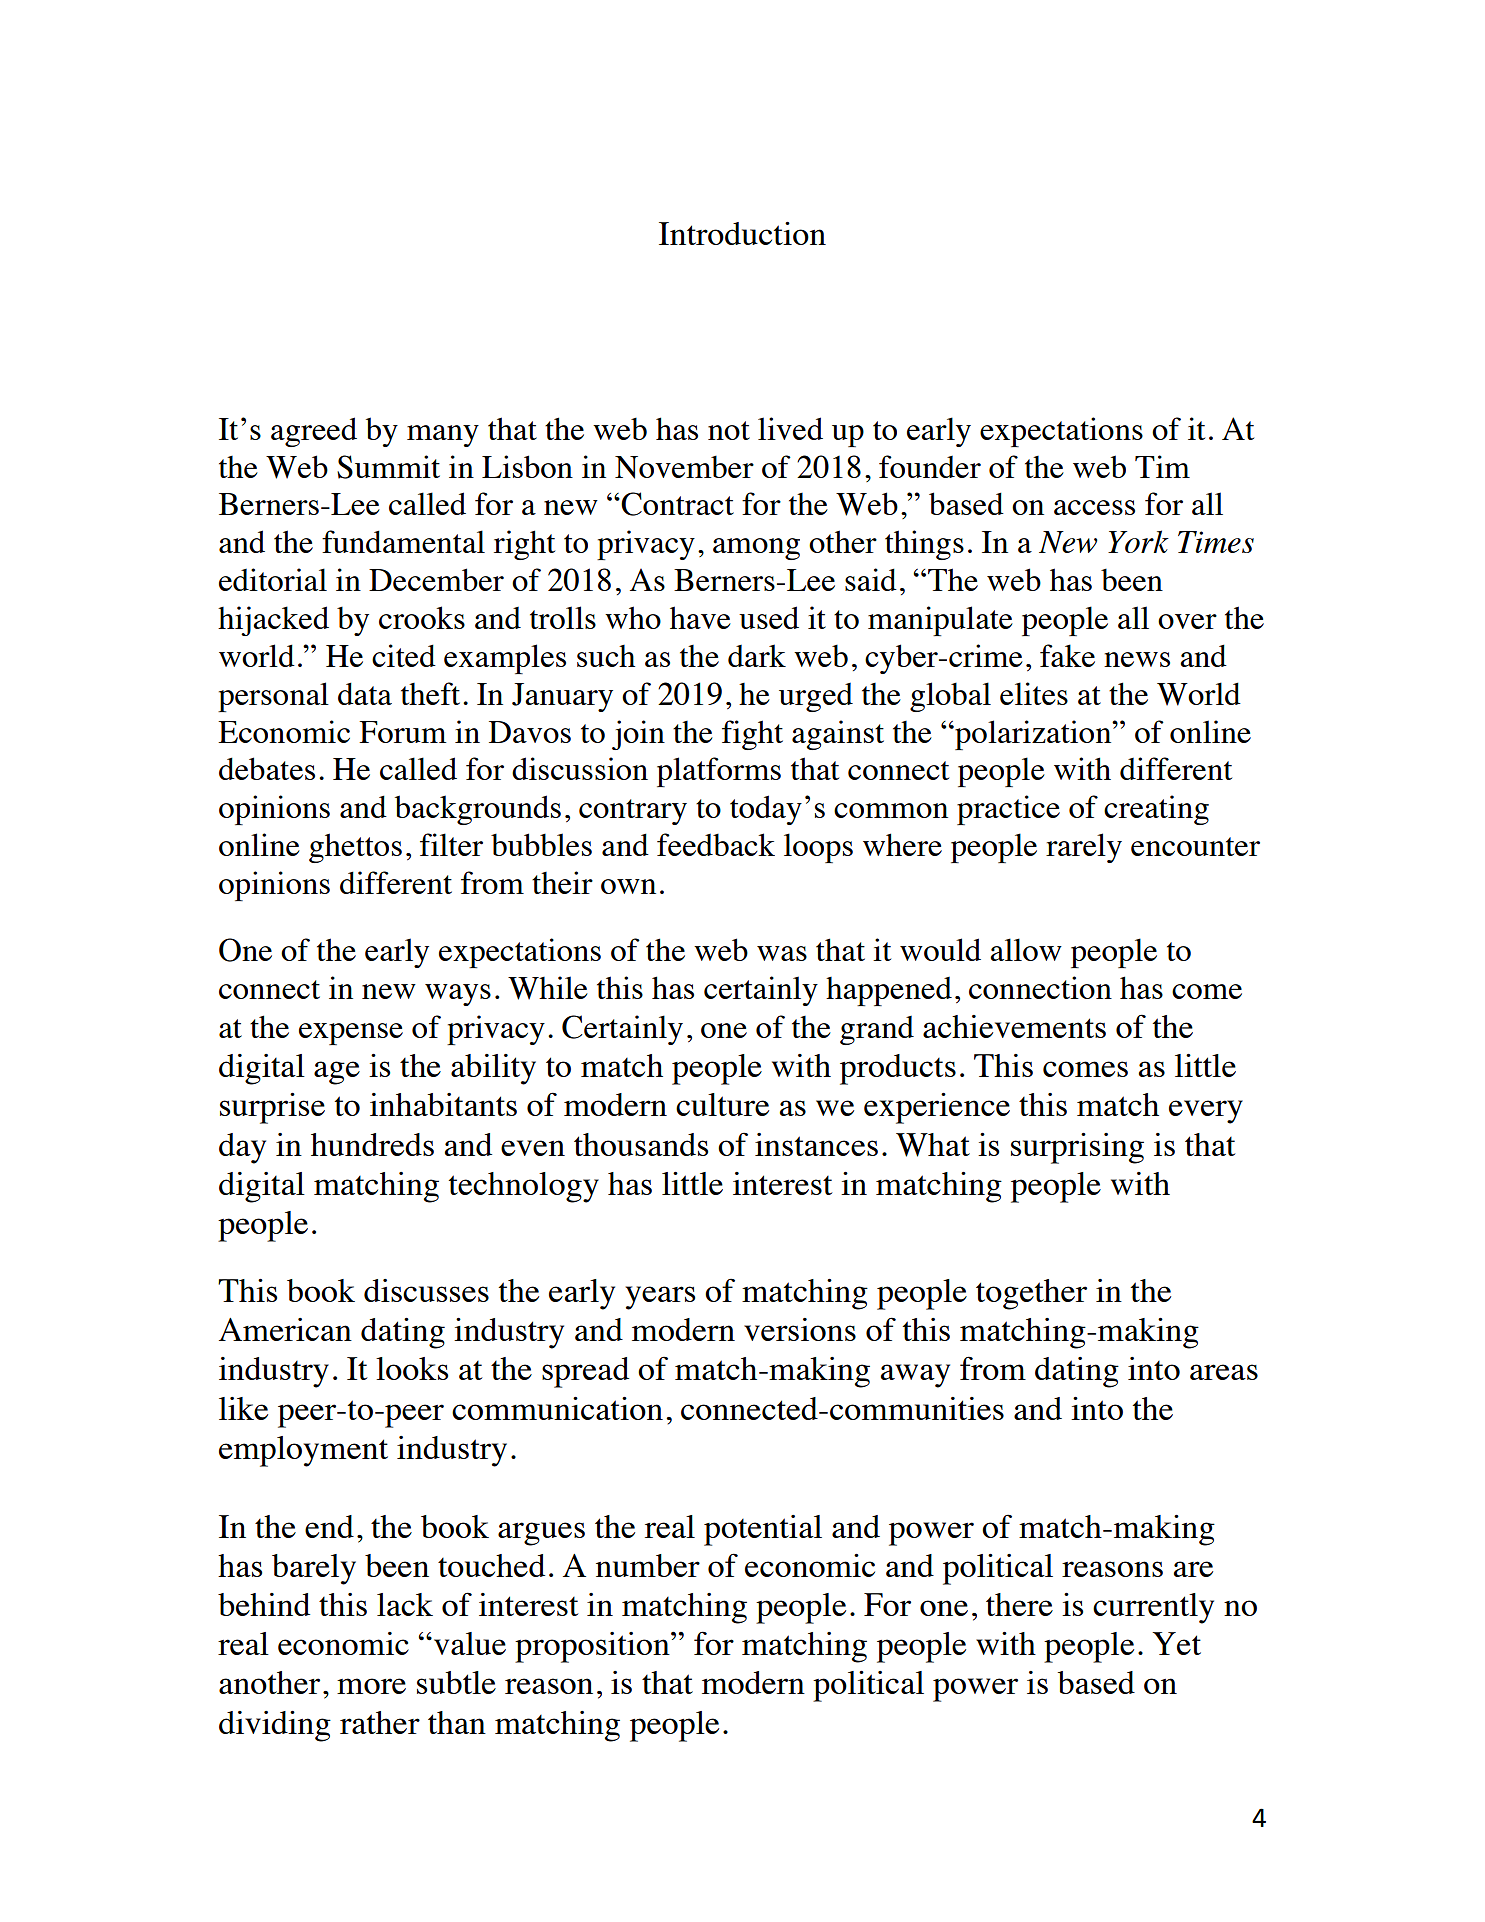  Describe the element at coordinates (1077, 1148) in the page. I see `surprising` at that location.
